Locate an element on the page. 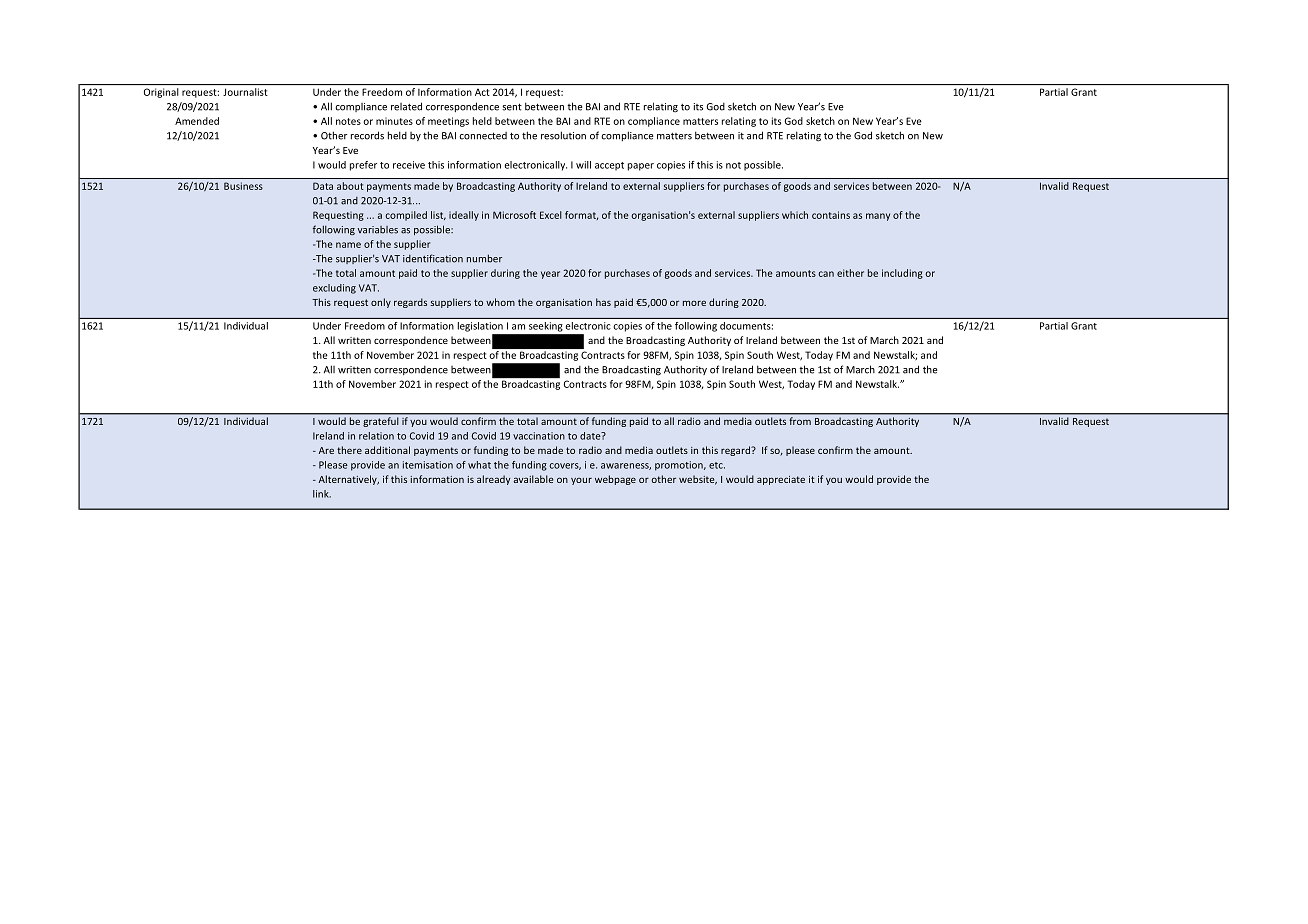 This document has height=924, width=1308. sent is located at coordinates (512, 107).
